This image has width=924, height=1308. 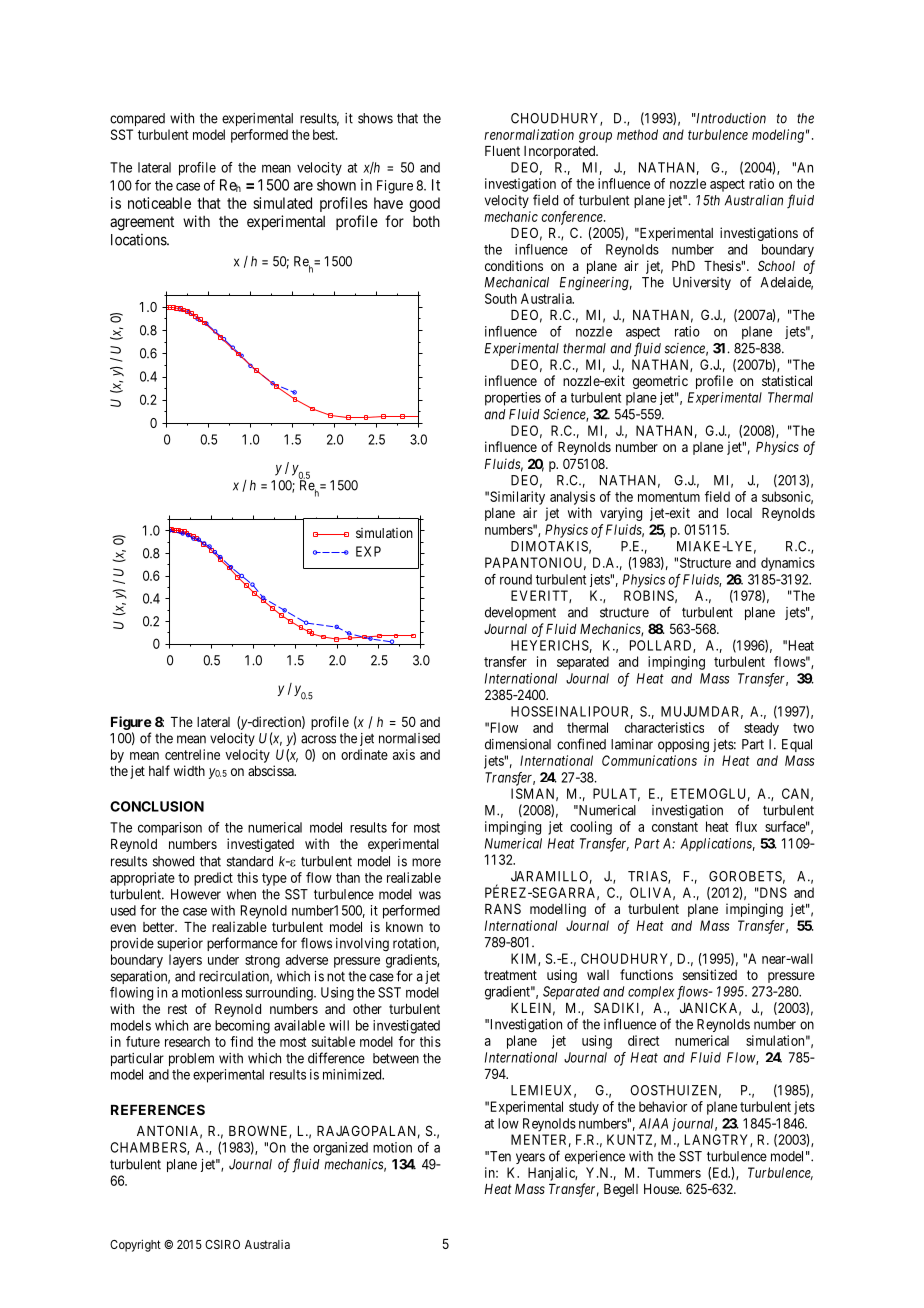 What do you see at coordinates (637, 134) in the image?
I see `method` at bounding box center [637, 134].
